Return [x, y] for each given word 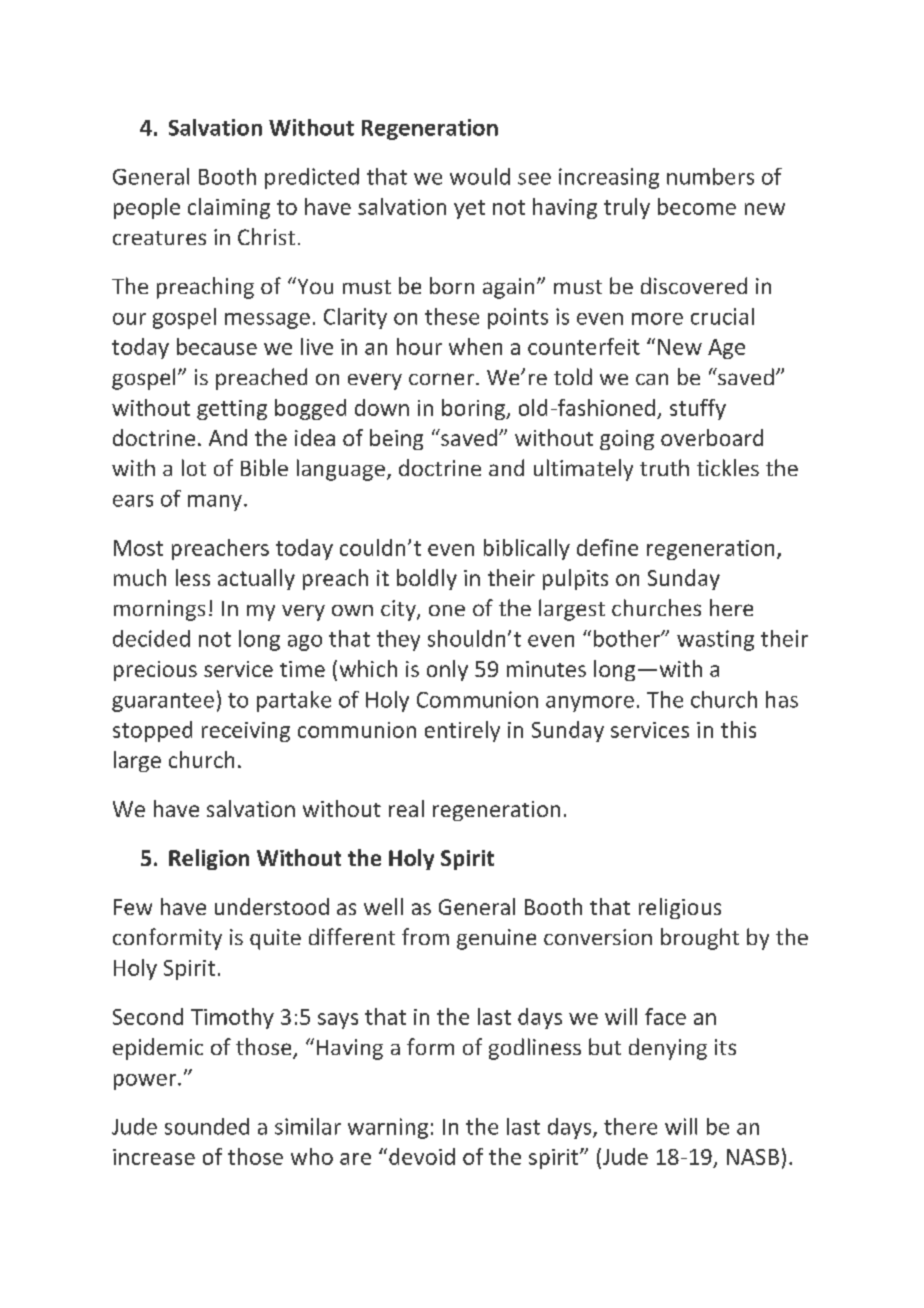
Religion [209, 859]
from [425, 936]
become [697, 206]
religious [680, 908]
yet [469, 209]
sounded [207, 1126]
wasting [715, 640]
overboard [712, 437]
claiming [229, 208]
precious [155, 671]
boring [474, 409]
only [447, 670]
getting [232, 410]
